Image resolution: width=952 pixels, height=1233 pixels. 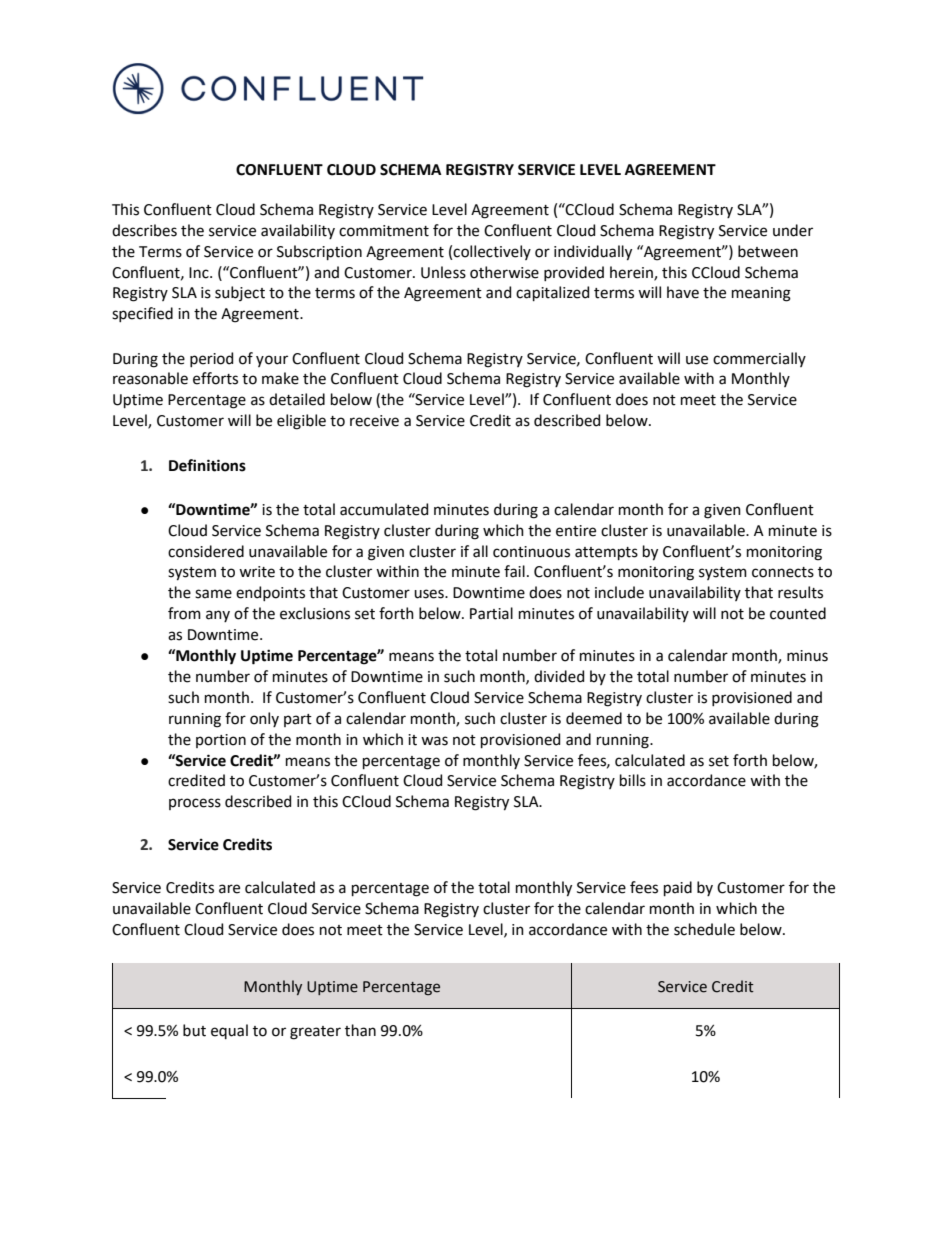 What do you see at coordinates (240, 293) in the page?
I see `subject` at bounding box center [240, 293].
